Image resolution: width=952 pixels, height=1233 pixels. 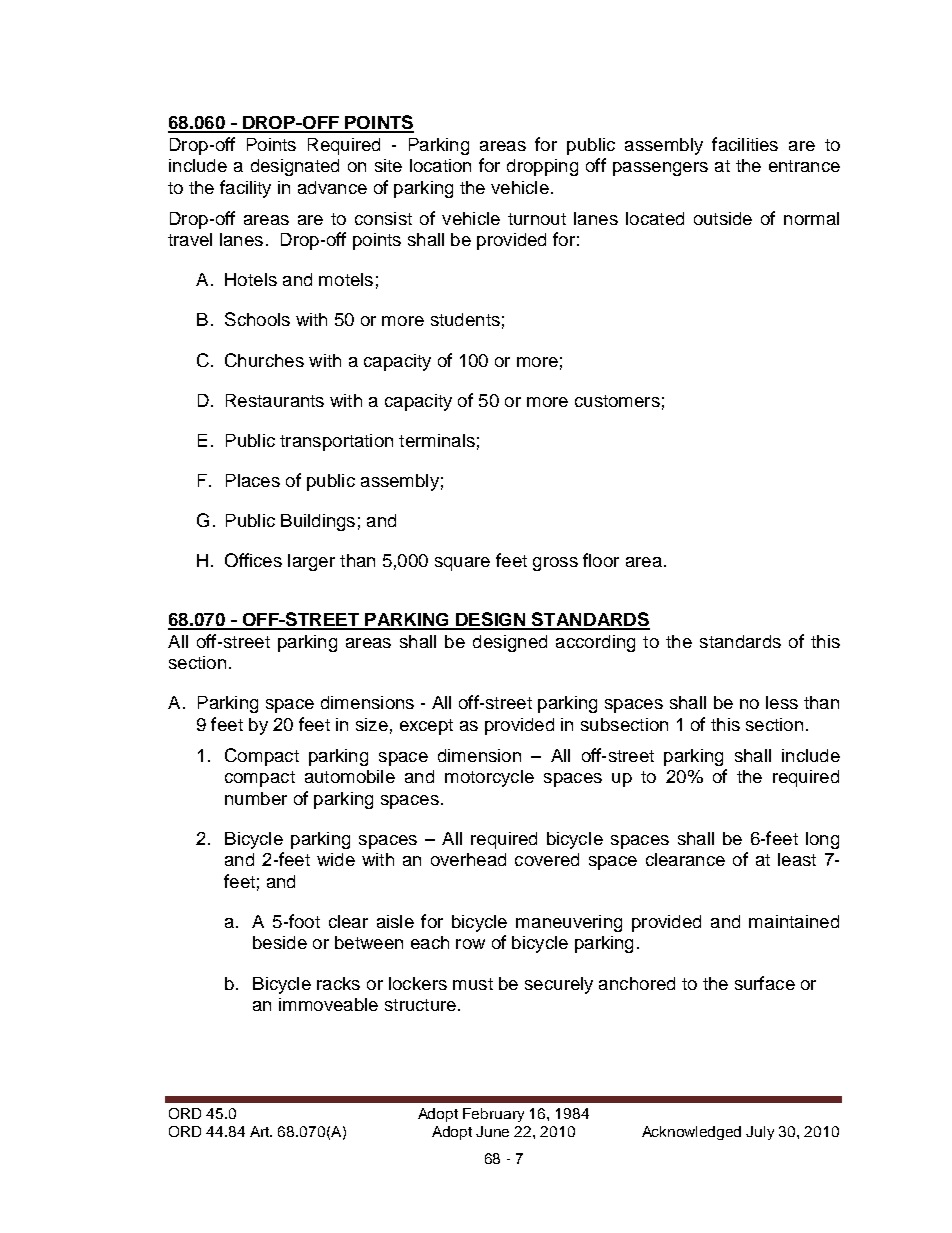 What do you see at coordinates (245, 189) in the image?
I see `facility` at bounding box center [245, 189].
